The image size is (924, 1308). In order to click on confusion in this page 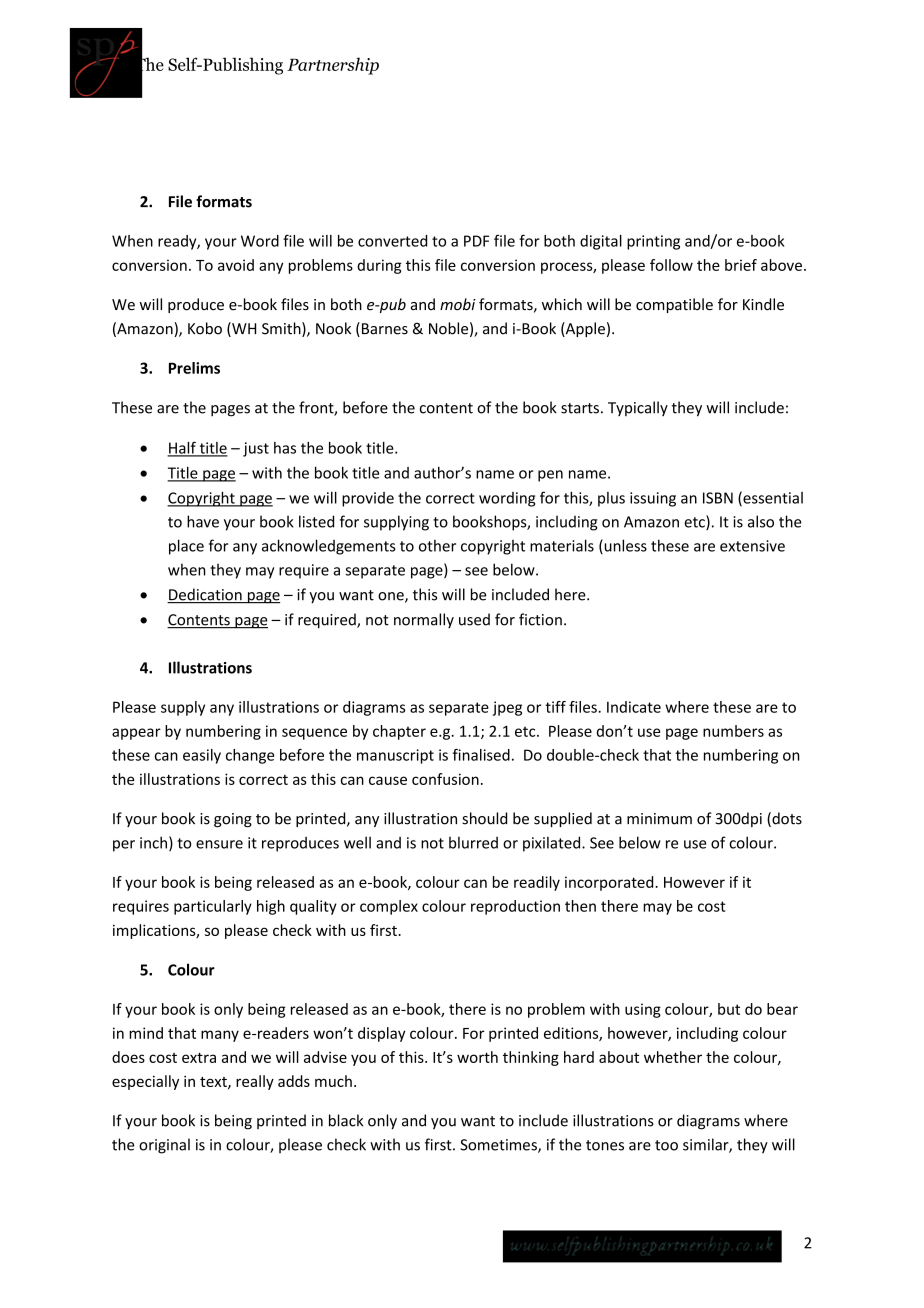, I will do `click(445, 779)`.
